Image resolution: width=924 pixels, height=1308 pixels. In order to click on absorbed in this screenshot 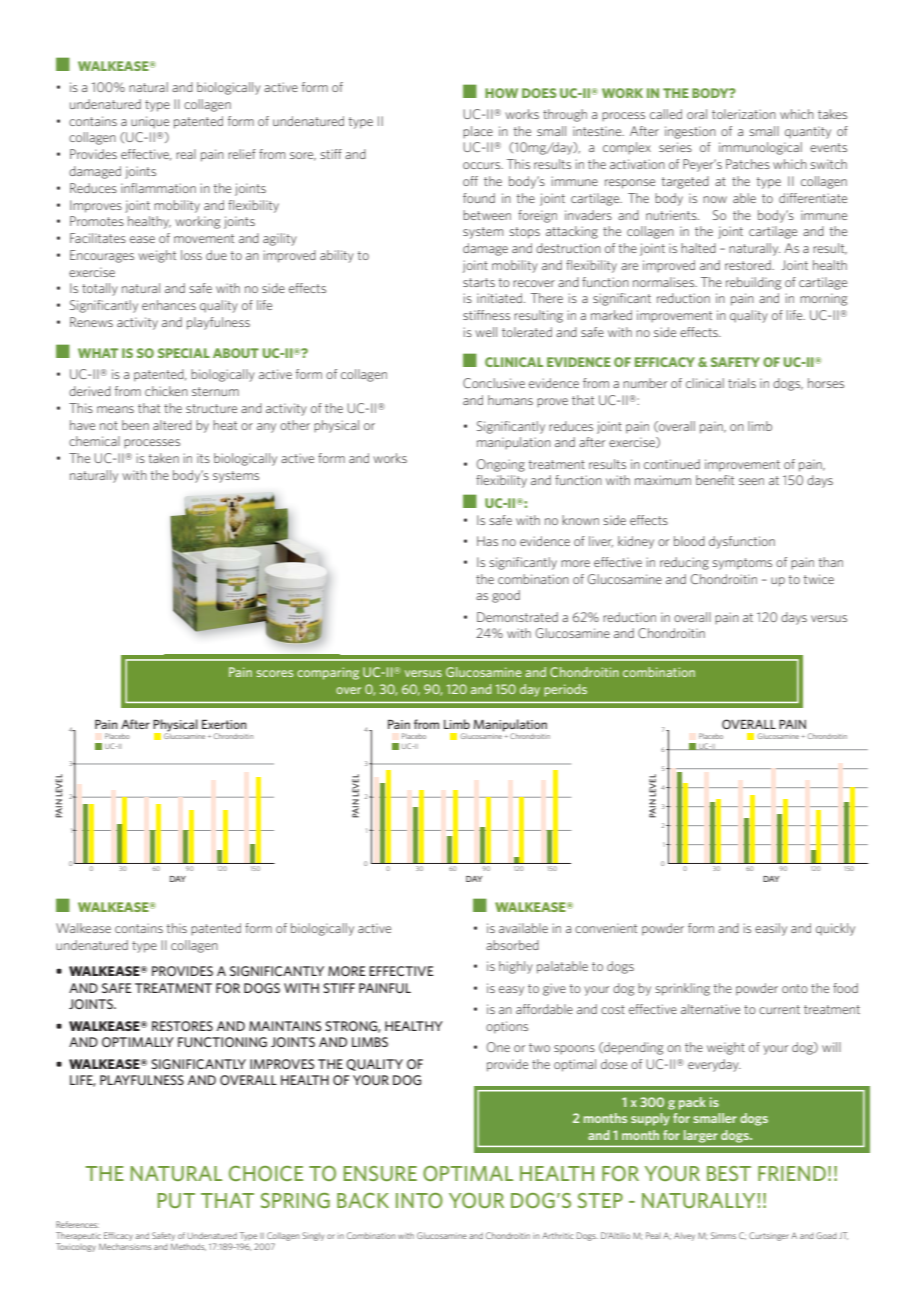, I will do `click(512, 945)`.
